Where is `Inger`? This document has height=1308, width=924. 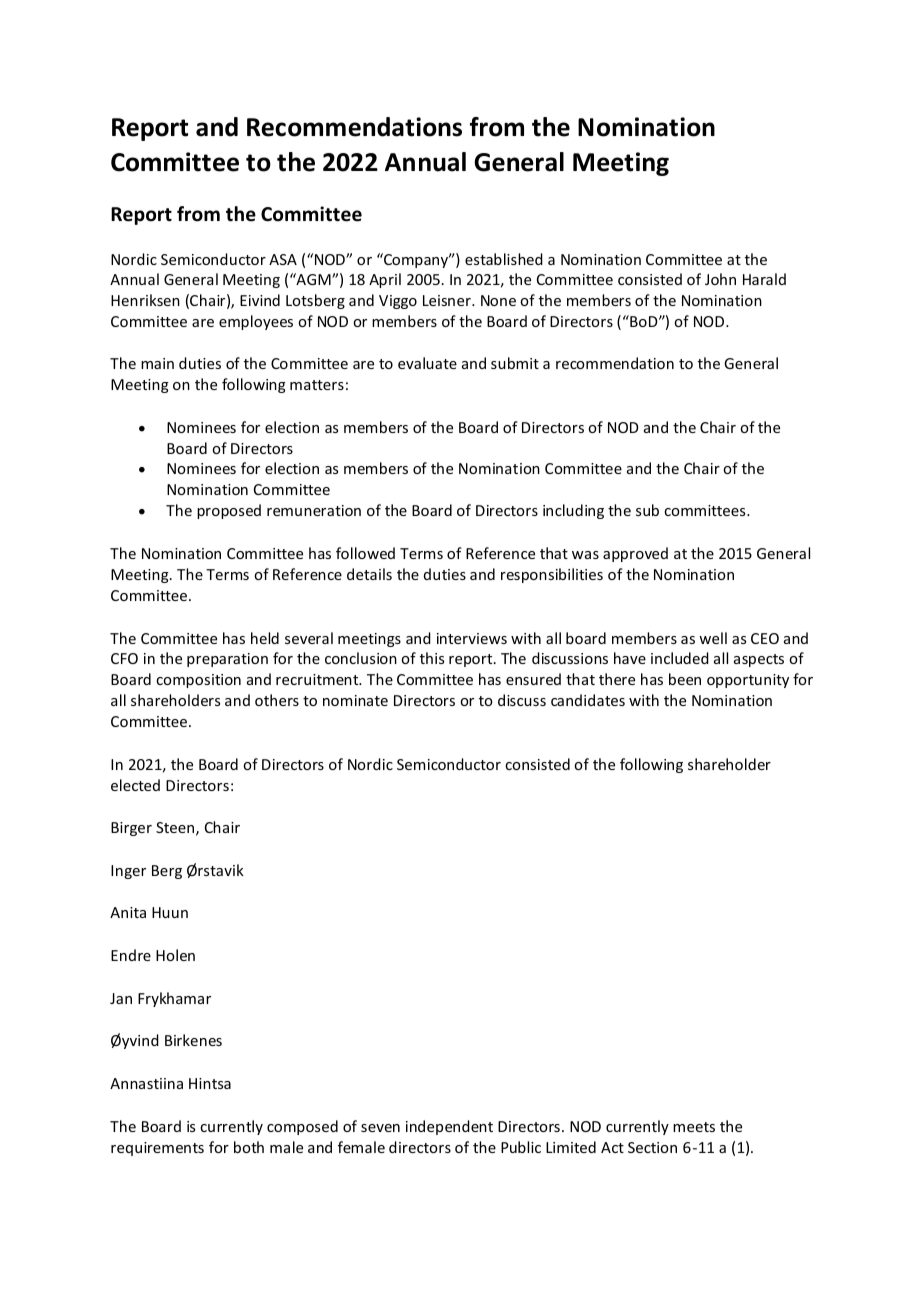
Inger is located at coordinates (128, 872).
